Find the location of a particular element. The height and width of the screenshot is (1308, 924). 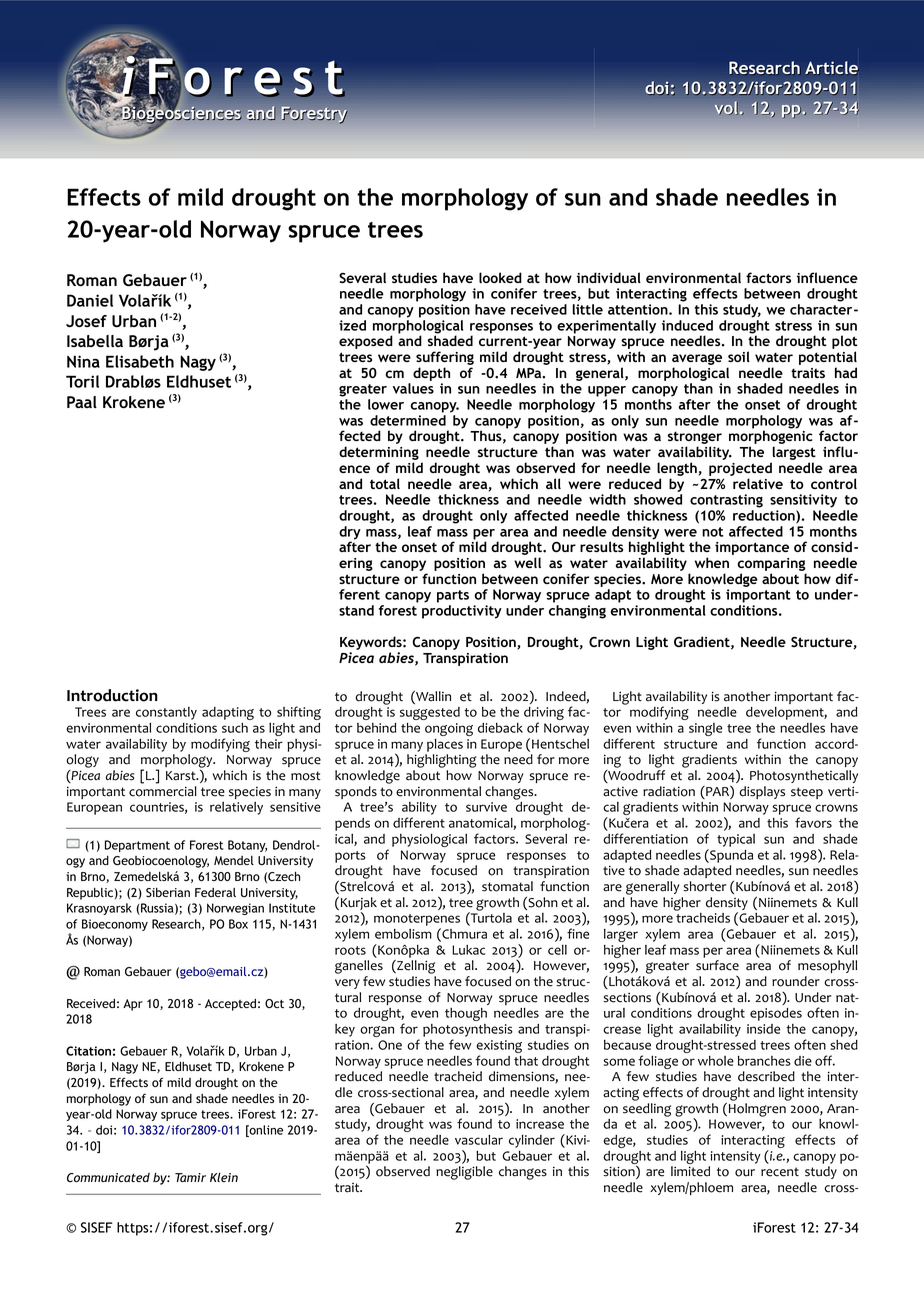

Article is located at coordinates (832, 68).
